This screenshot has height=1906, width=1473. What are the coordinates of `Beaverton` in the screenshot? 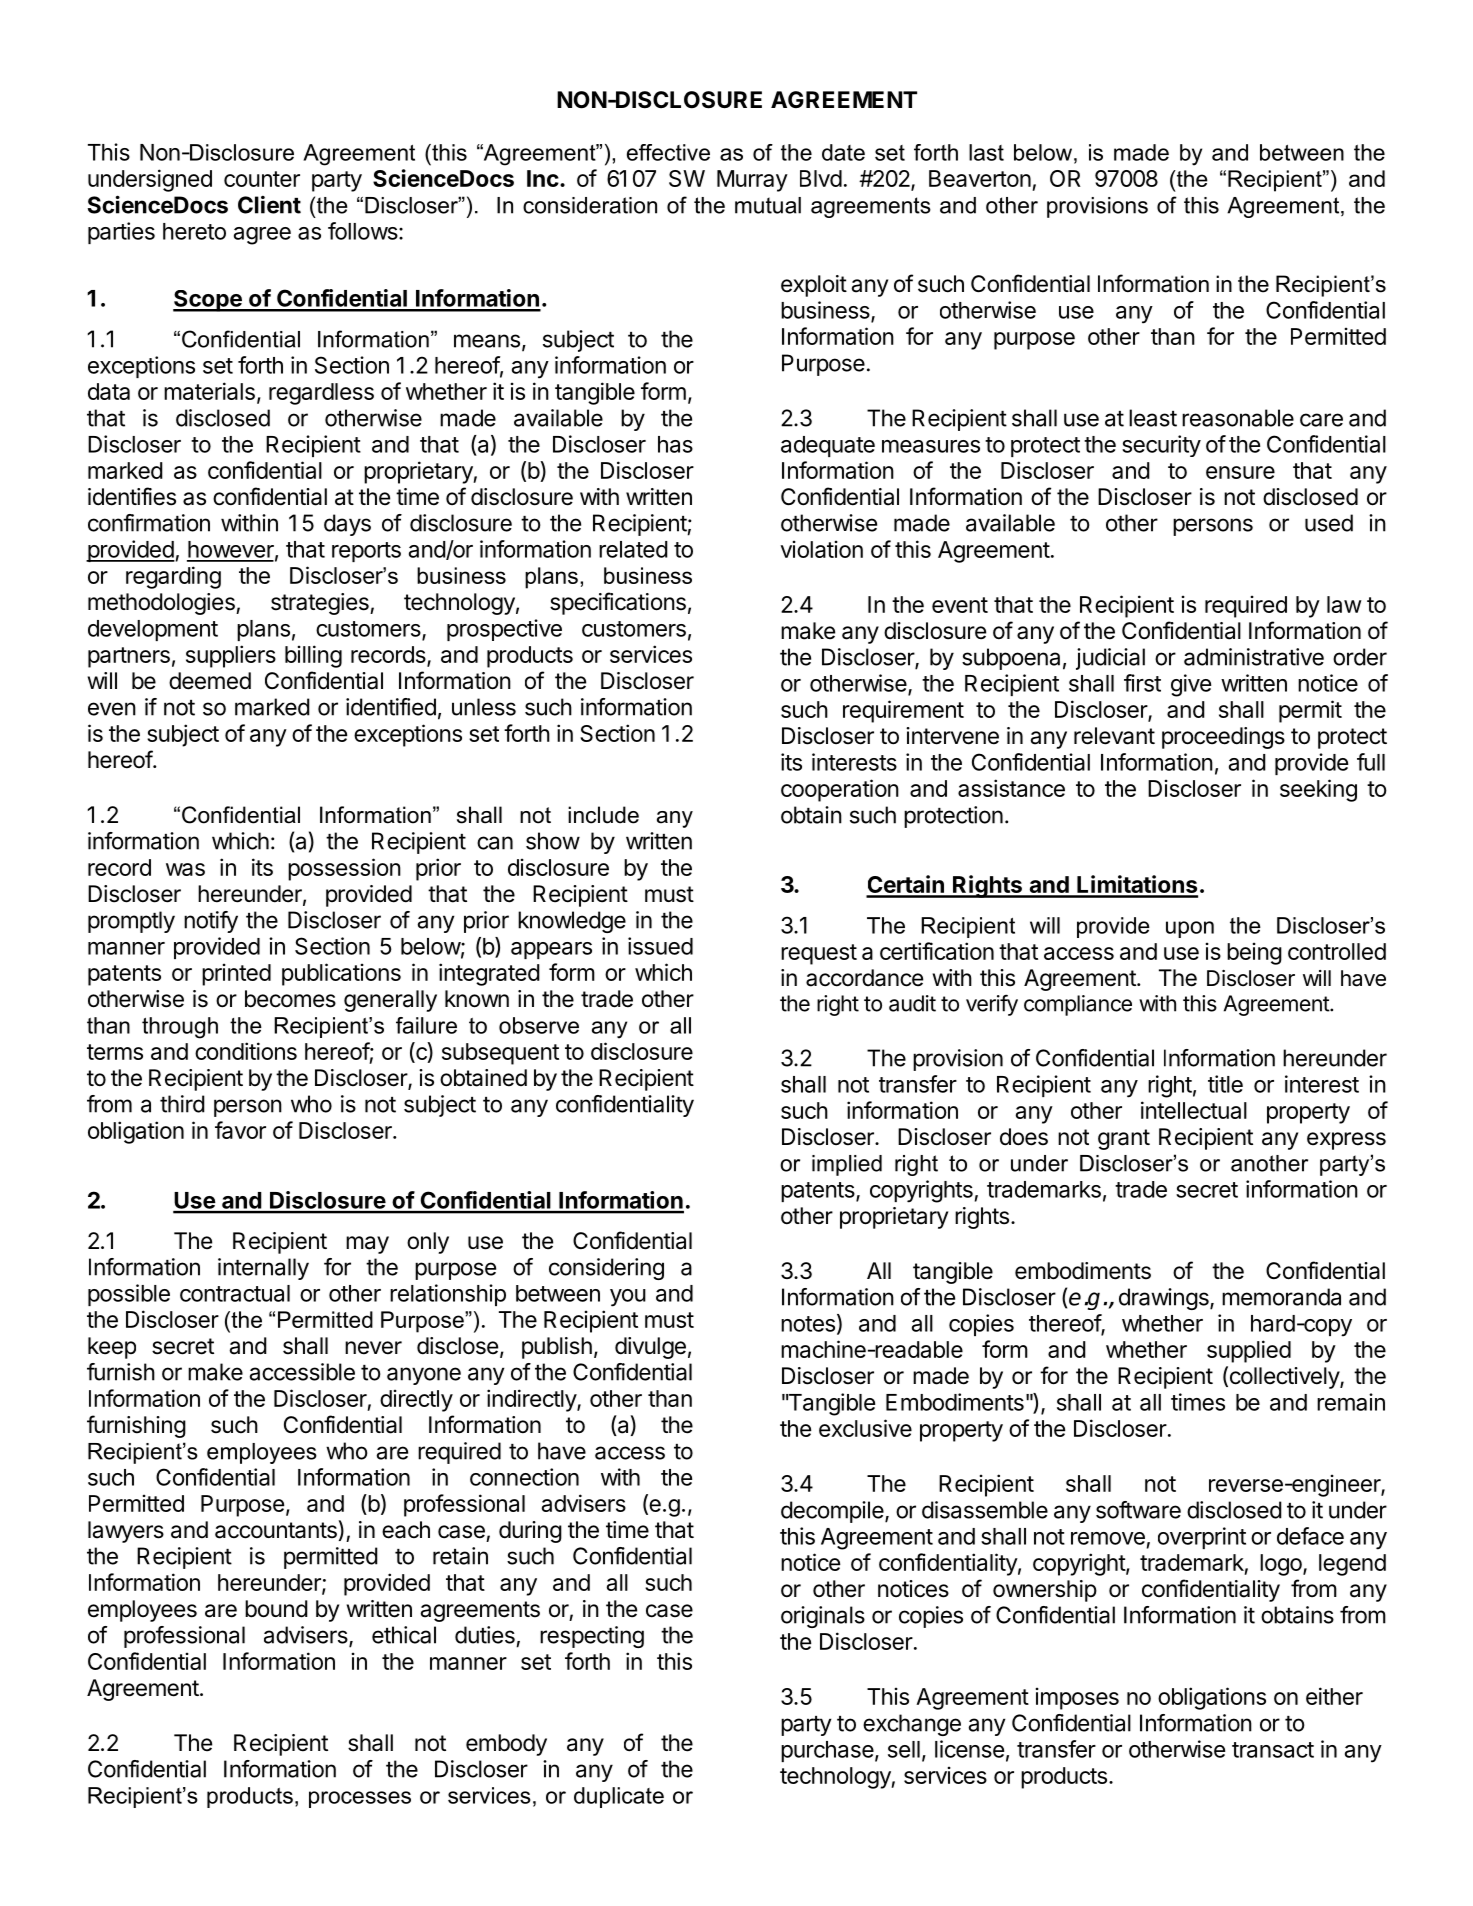 It's located at (980, 178).
